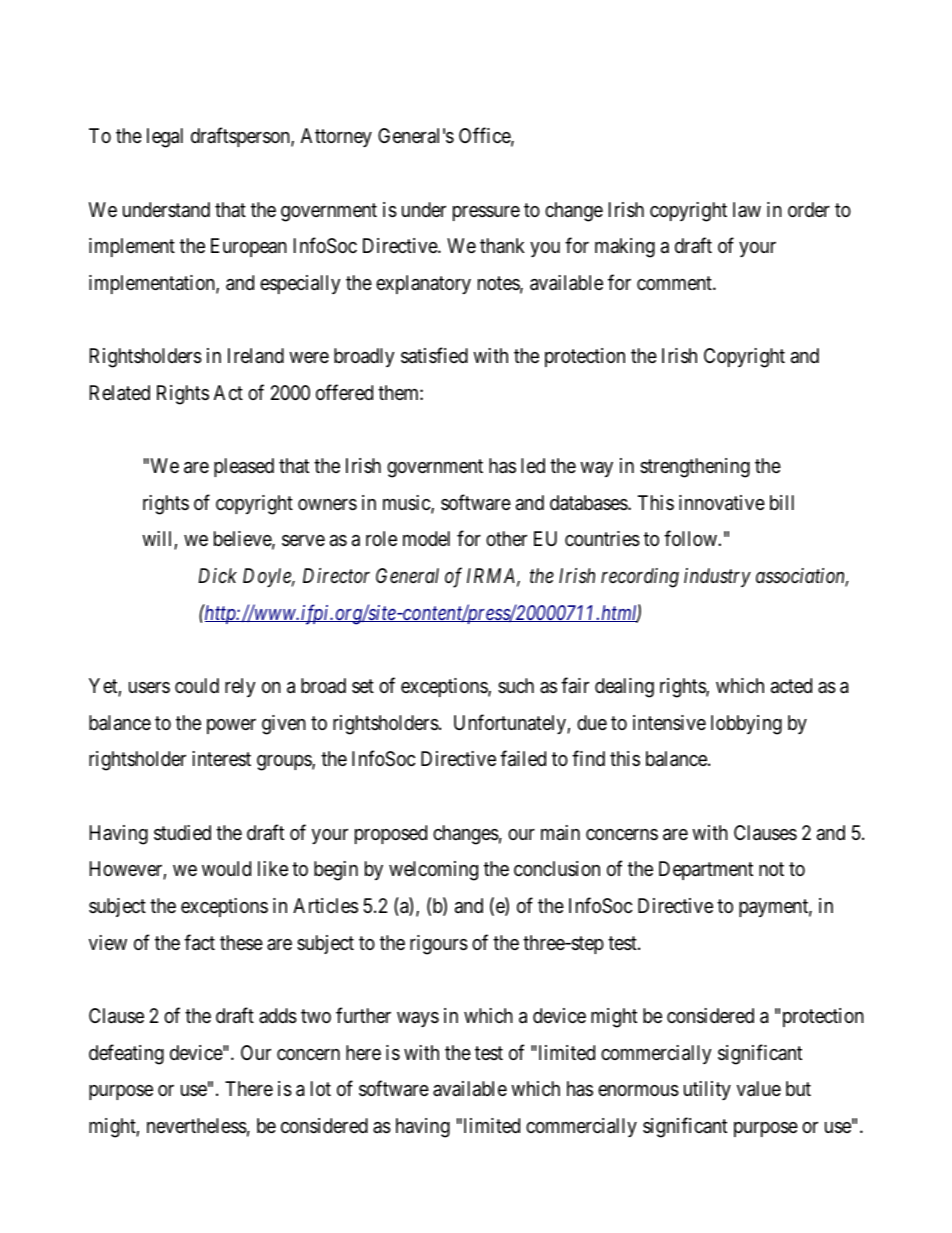 The height and width of the image is (1233, 952). Describe the element at coordinates (221, 758) in the image. I see `interest` at that location.
